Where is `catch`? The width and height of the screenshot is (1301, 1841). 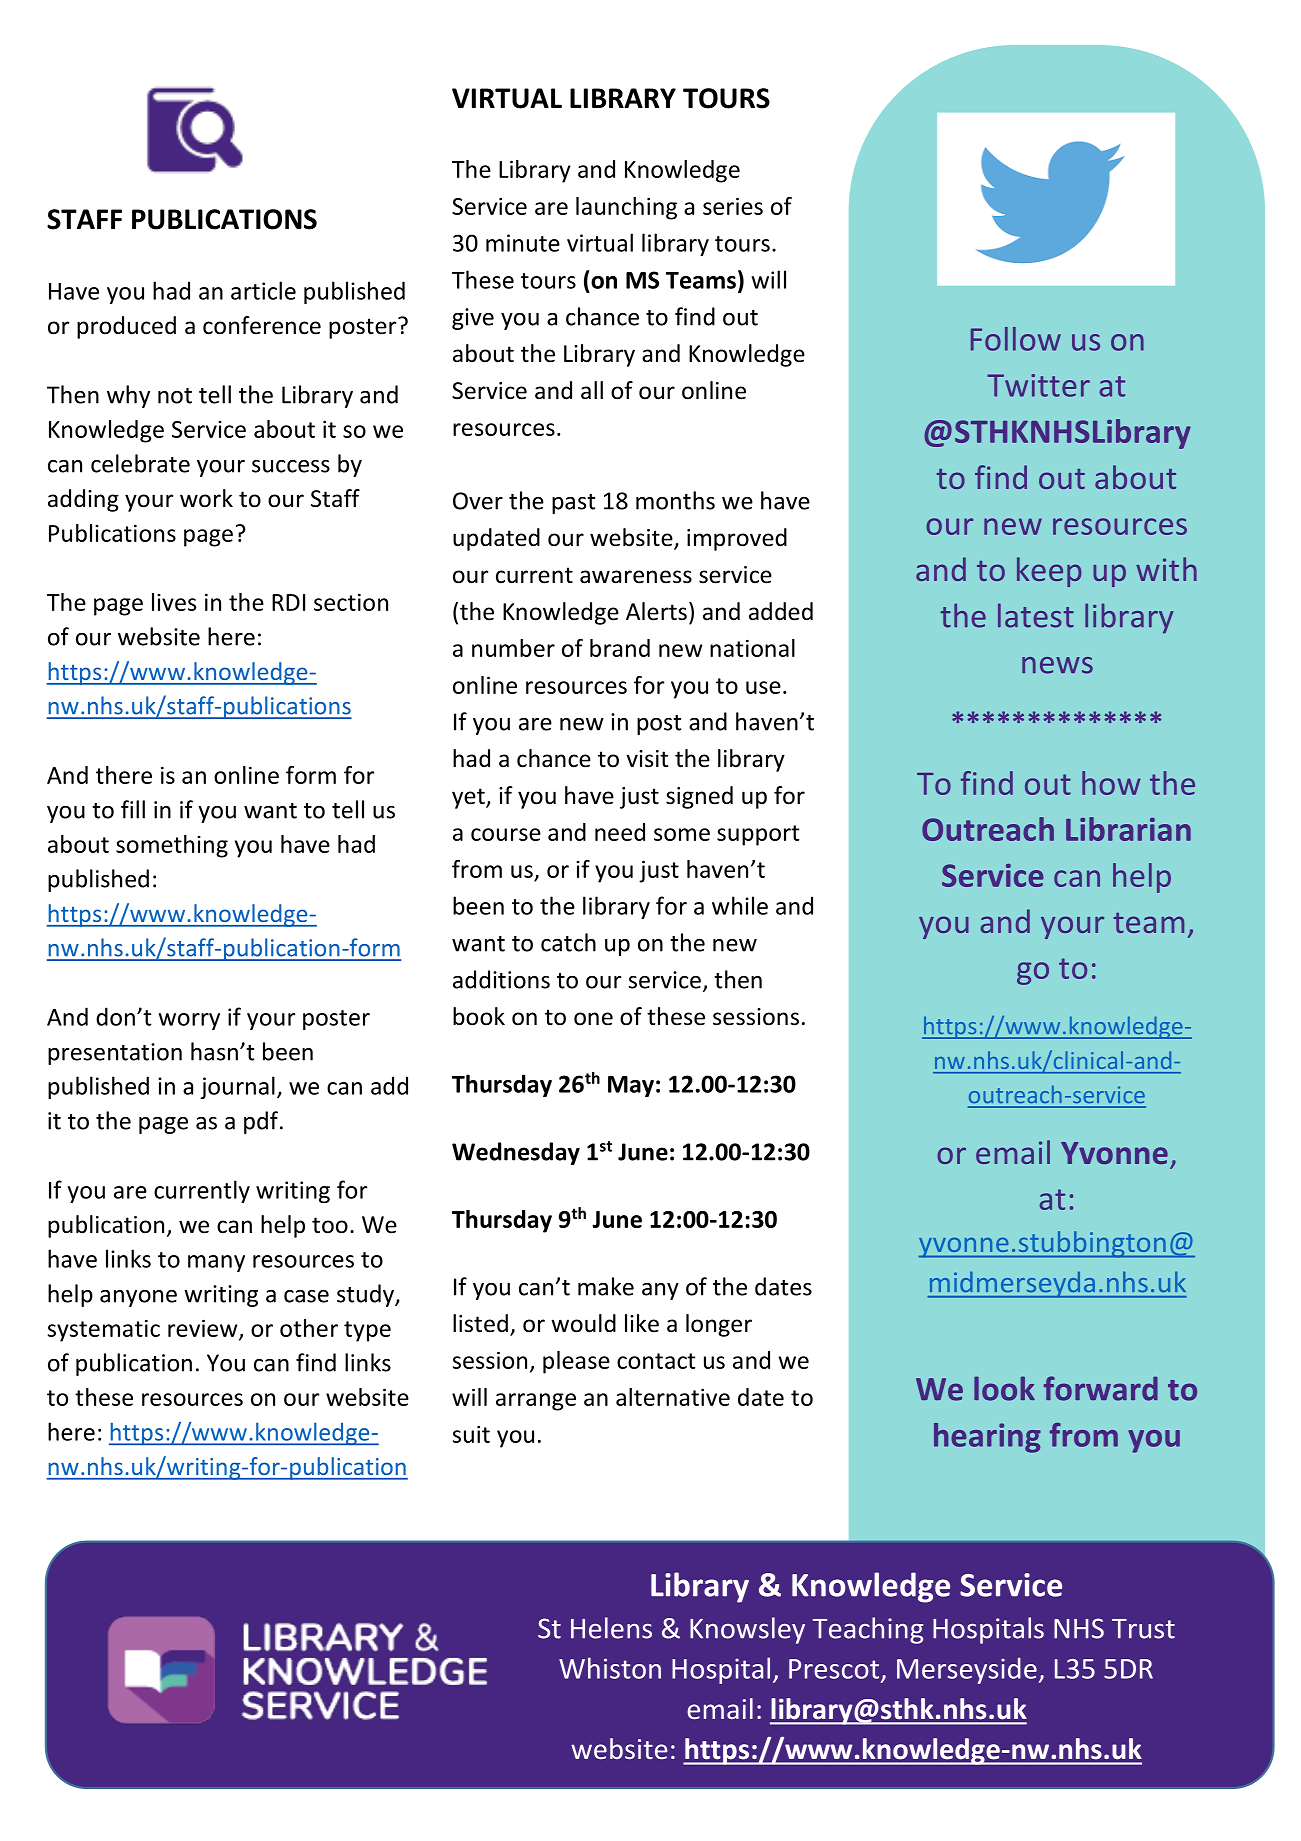 catch is located at coordinates (568, 942).
